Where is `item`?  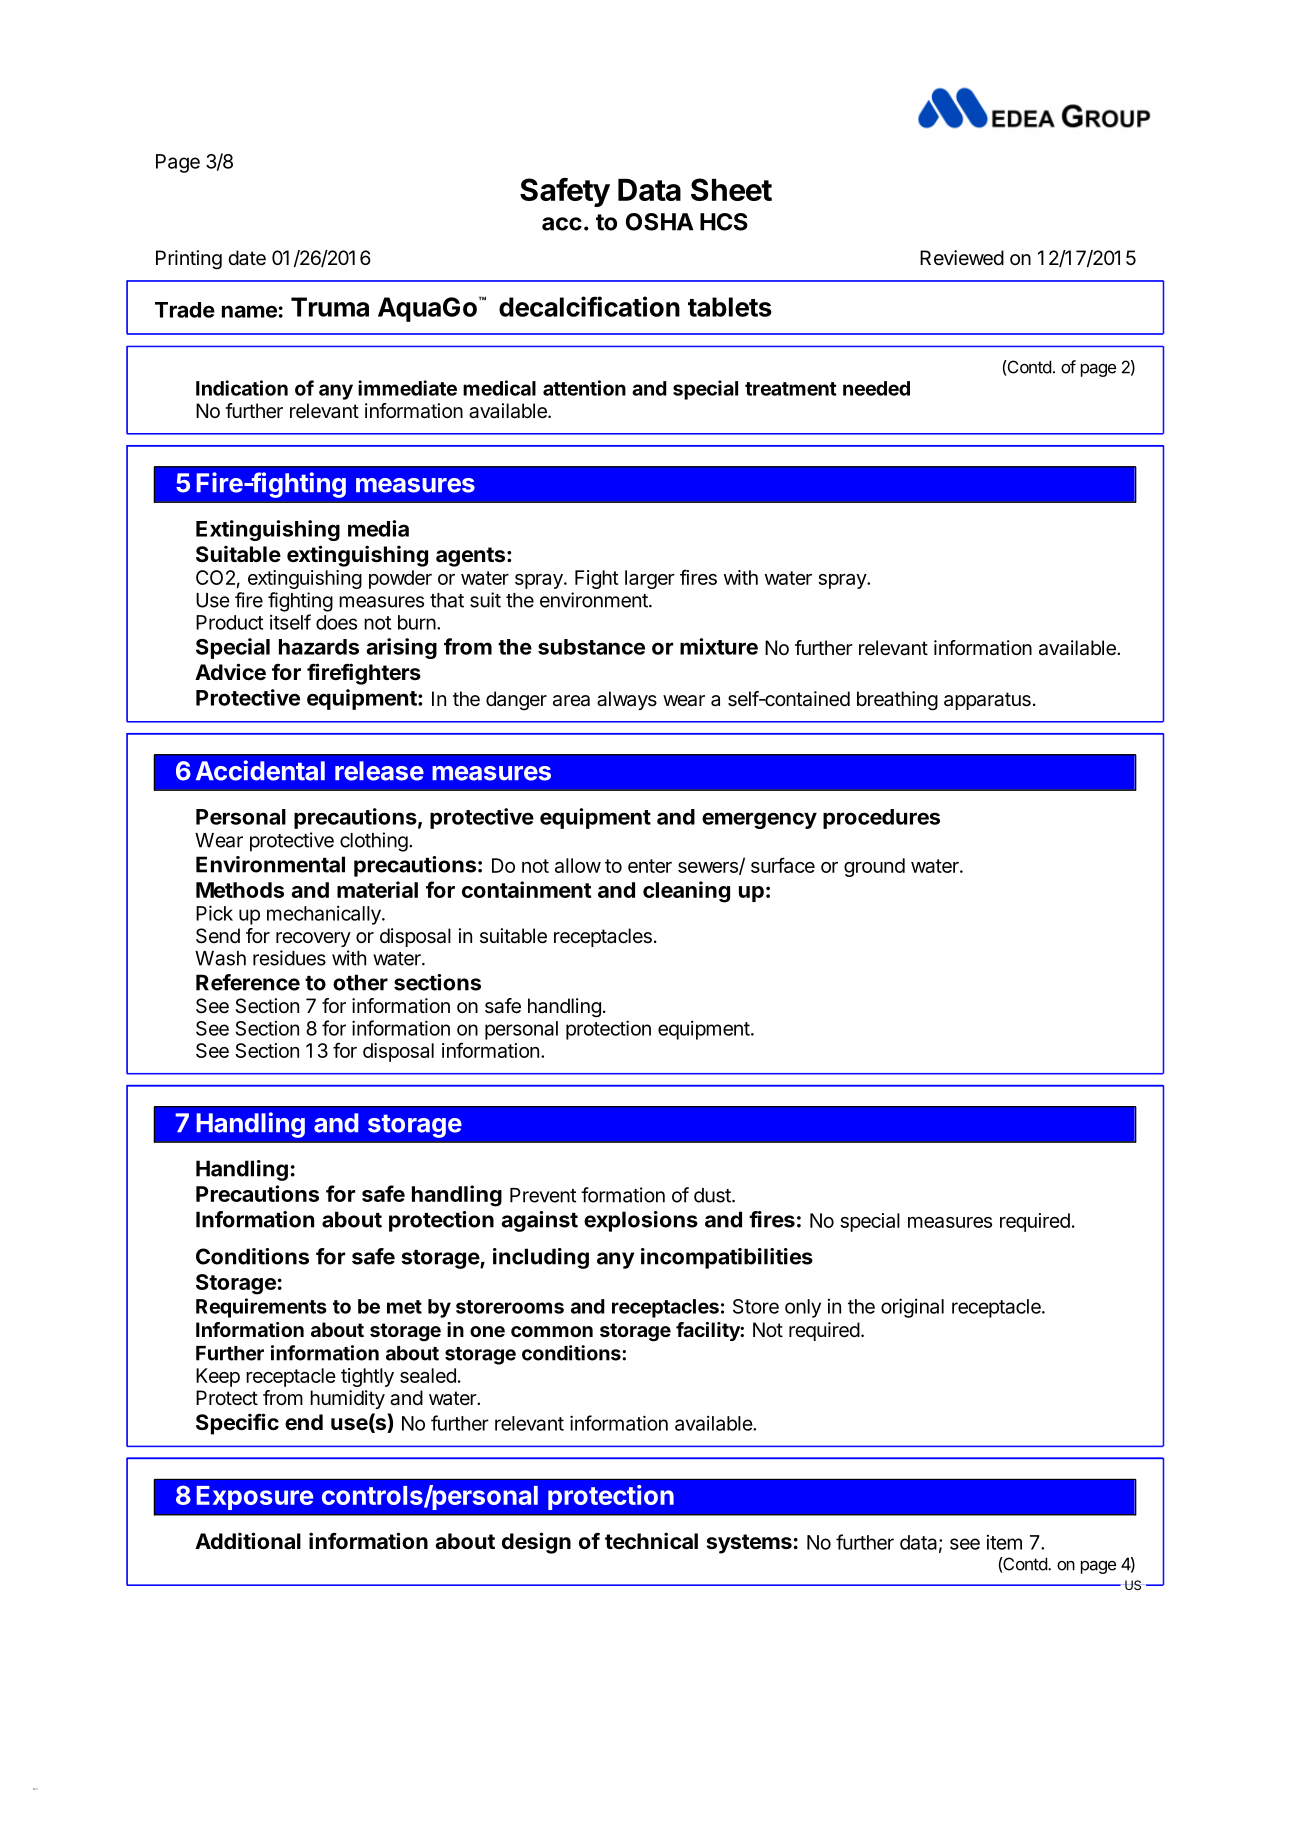
item is located at coordinates (1004, 1542).
